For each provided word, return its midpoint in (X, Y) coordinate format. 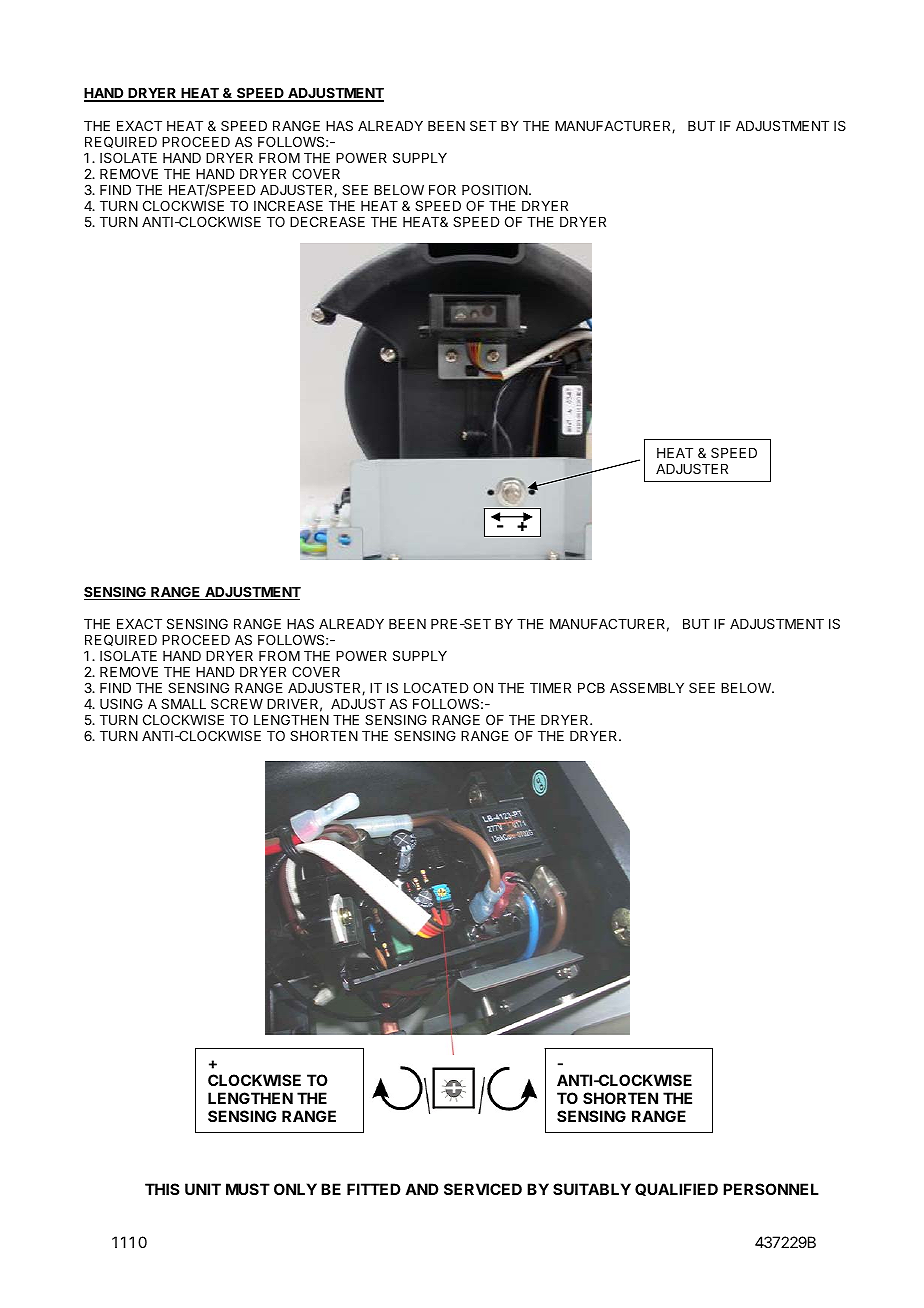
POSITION (496, 189)
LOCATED (436, 687)
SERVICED (483, 1189)
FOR (442, 189)
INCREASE (288, 205)
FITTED (374, 1189)
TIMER (550, 688)
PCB (591, 687)
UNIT (203, 1189)
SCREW (237, 703)
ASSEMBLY (647, 687)
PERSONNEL (771, 1189)
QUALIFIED (676, 1189)
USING (121, 703)
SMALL (183, 703)
